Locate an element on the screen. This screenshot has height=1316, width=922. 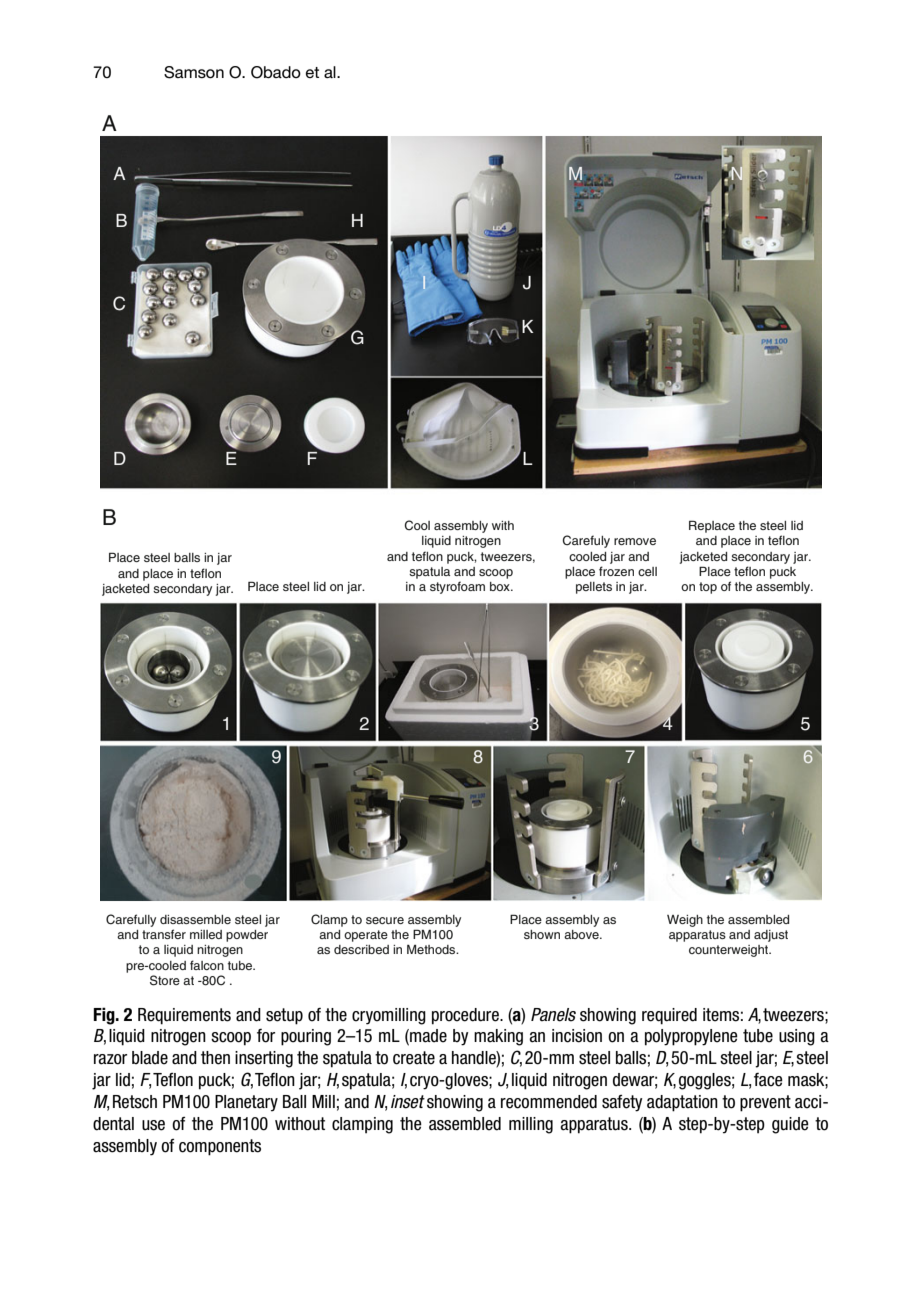
components is located at coordinates (220, 1147).
